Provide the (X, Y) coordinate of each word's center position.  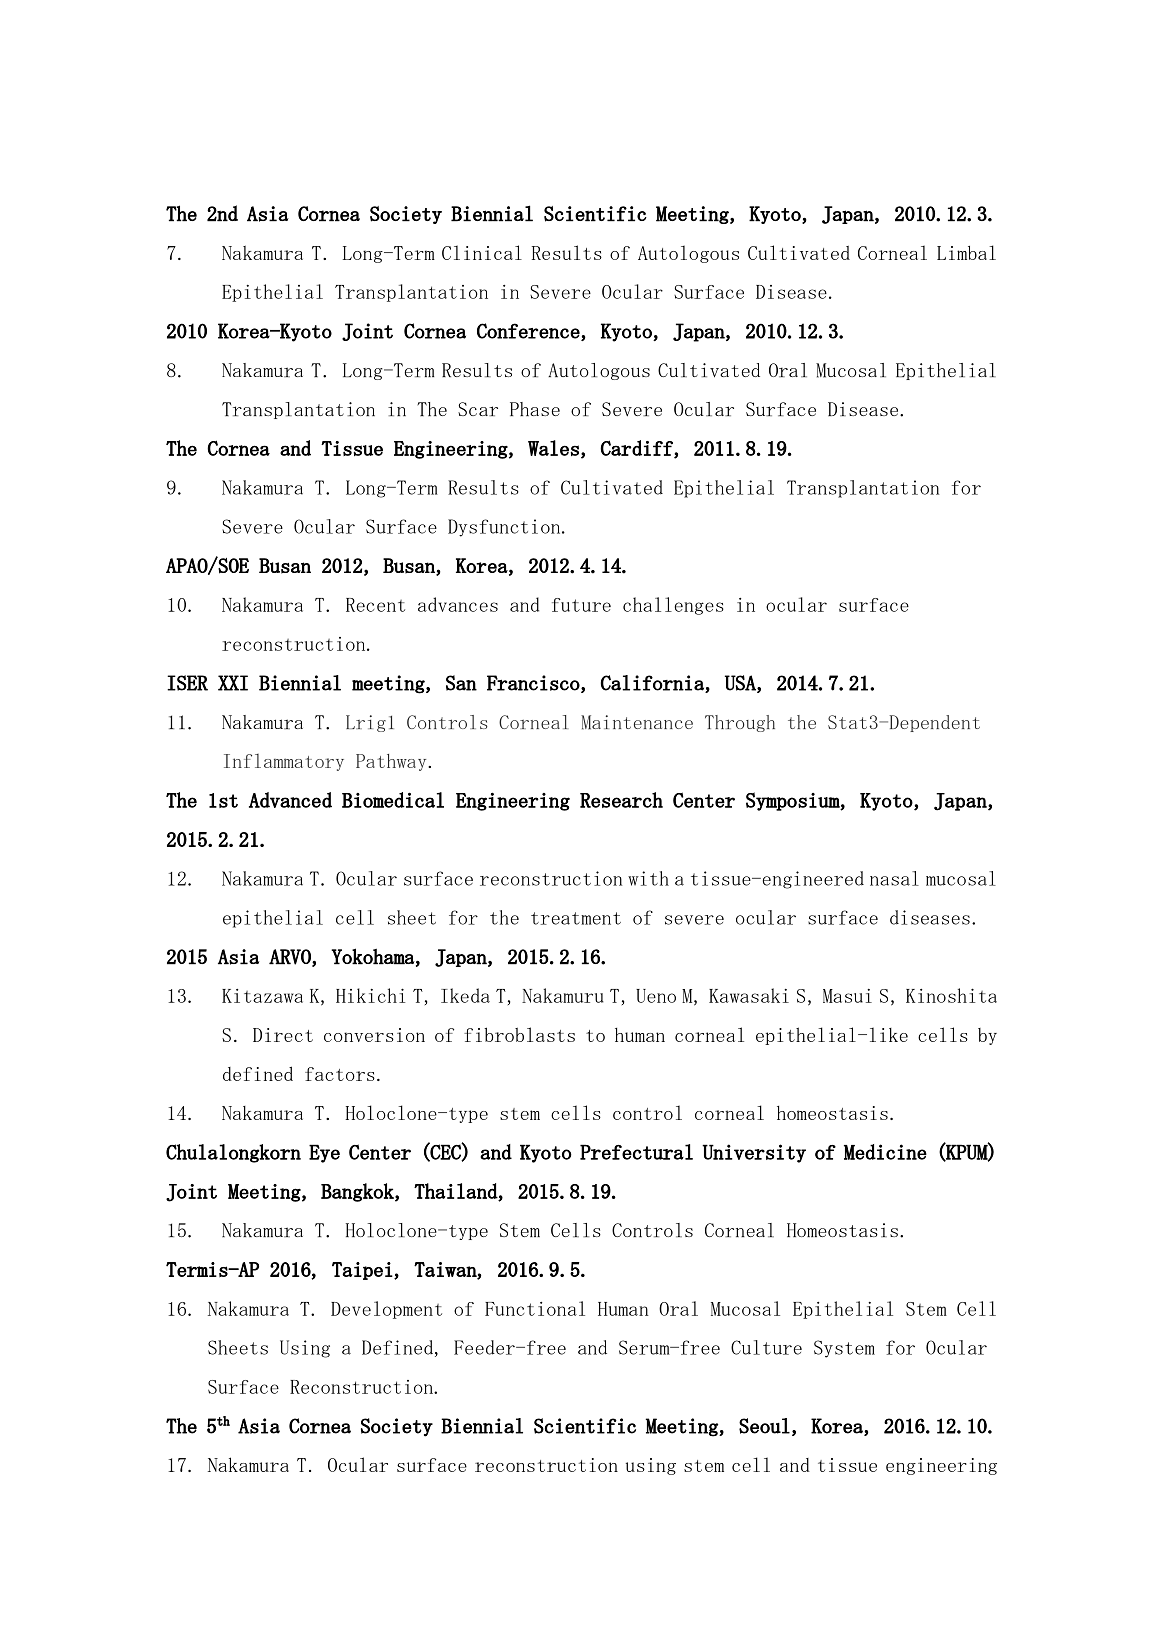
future (581, 605)
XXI (233, 683)
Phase (535, 409)
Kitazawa (262, 996)
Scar (478, 409)
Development (386, 1310)
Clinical (482, 252)
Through (740, 723)
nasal (894, 878)
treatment (576, 918)
